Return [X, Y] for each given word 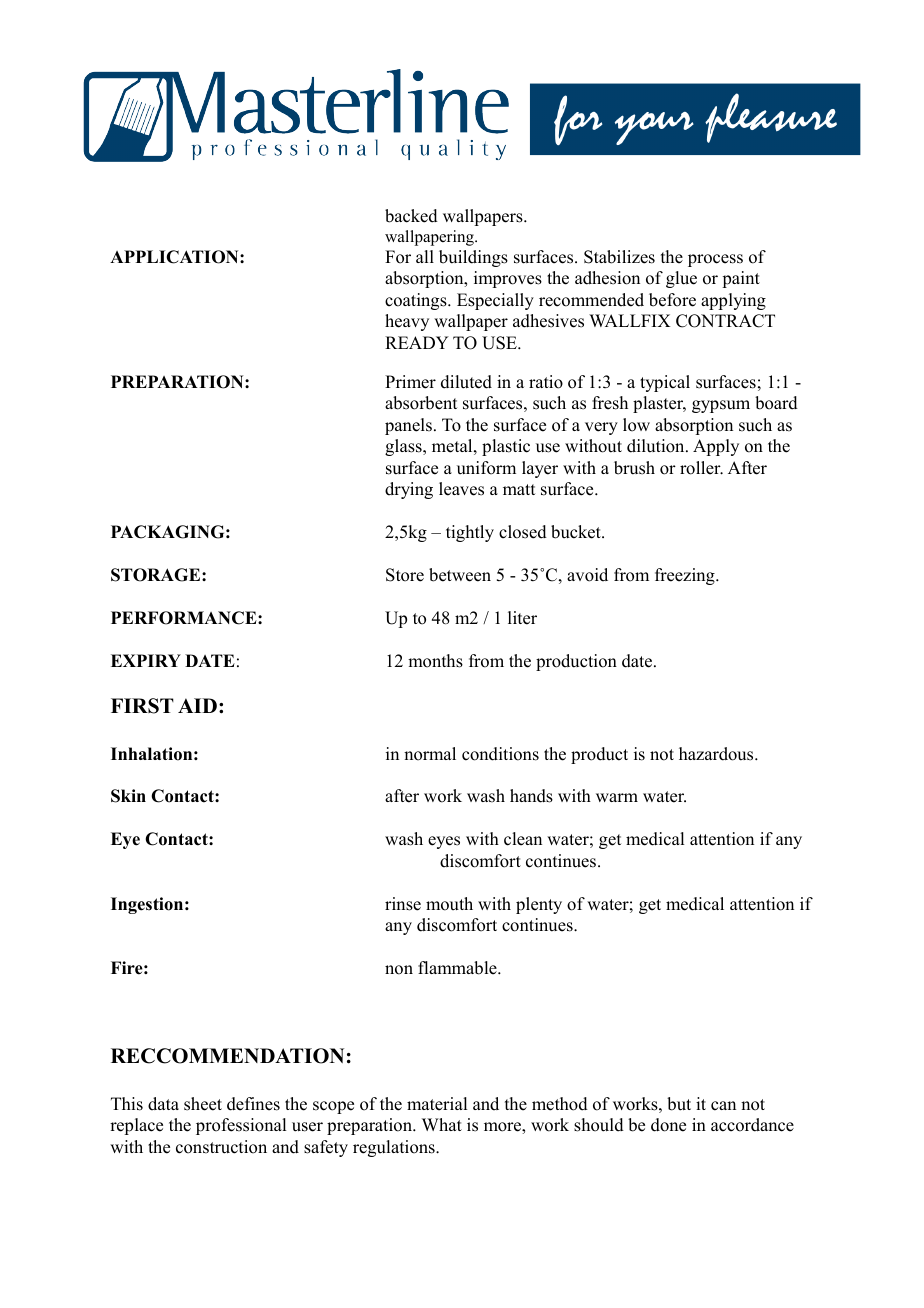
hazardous [717, 754]
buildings [473, 258]
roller [701, 468]
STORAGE [157, 575]
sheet [203, 1104]
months [435, 661]
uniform [486, 468]
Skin [128, 796]
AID [197, 705]
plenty [539, 905]
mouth [449, 904]
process [715, 260]
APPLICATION [175, 257]
